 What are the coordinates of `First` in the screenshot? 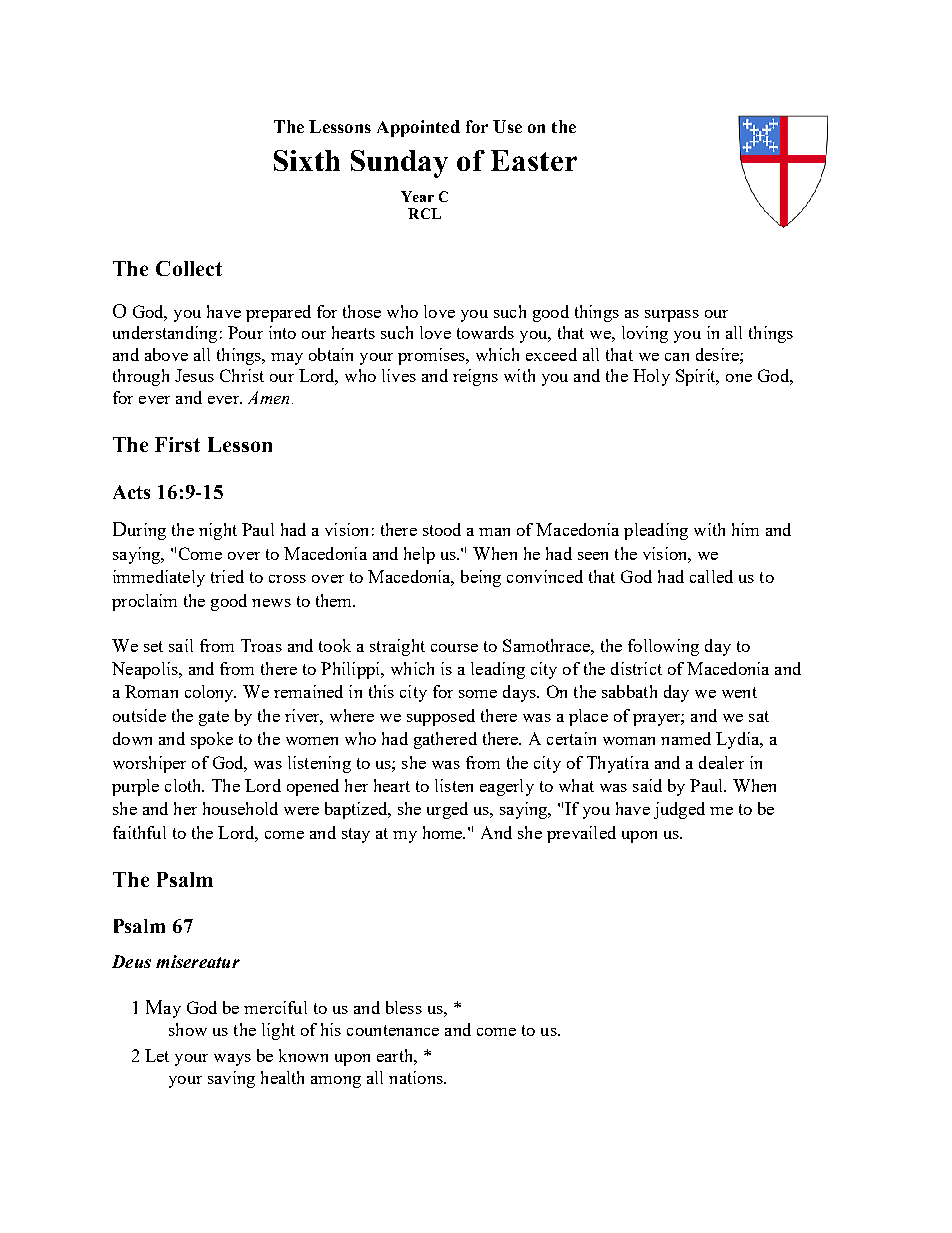 It's located at (177, 444).
